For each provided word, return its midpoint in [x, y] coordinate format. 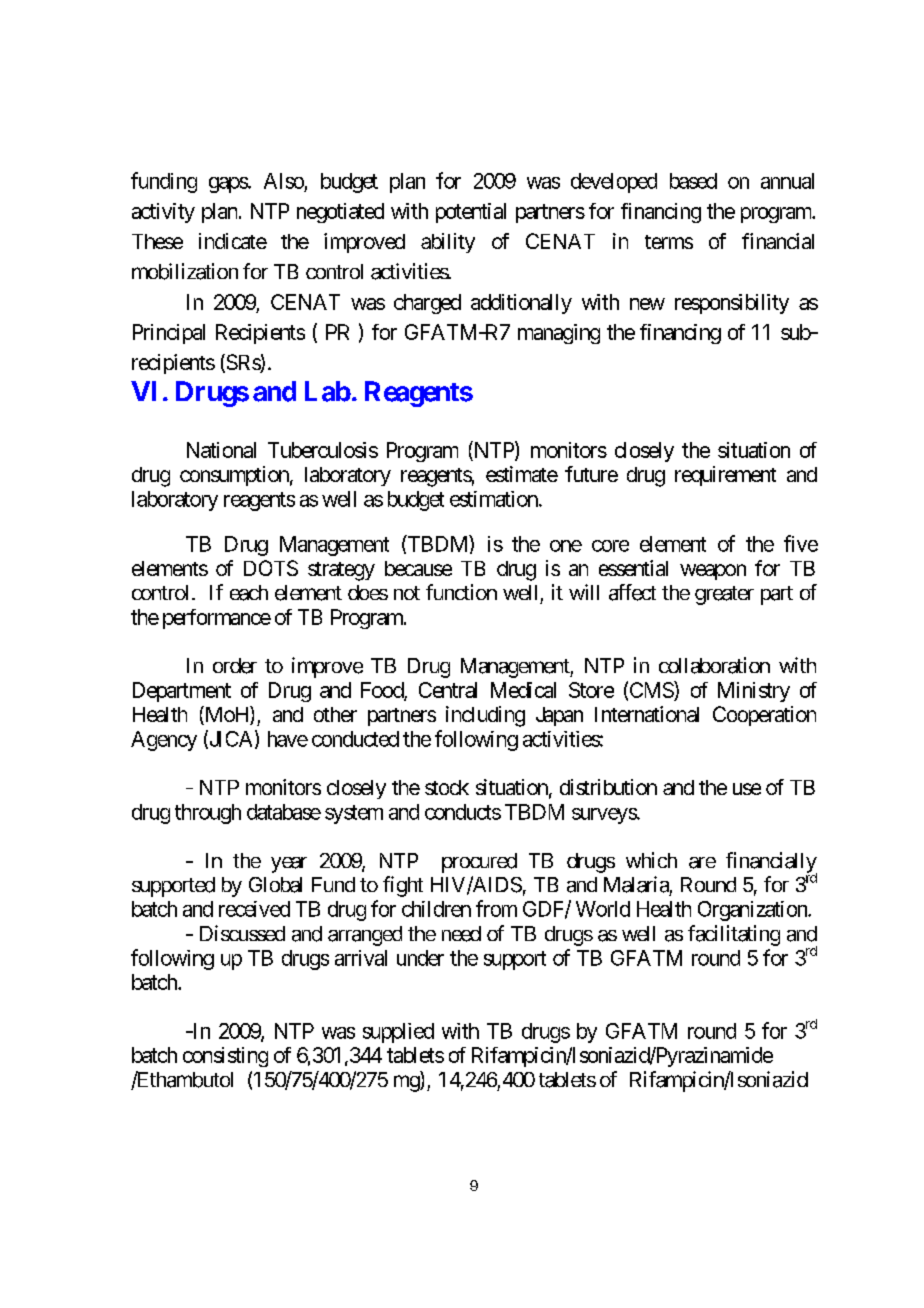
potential [471, 213]
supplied [398, 1033]
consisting [225, 1057]
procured [479, 863]
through [208, 814]
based [693, 181]
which [651, 860]
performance [217, 619]
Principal [169, 334]
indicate [233, 241]
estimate [522, 474]
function [461, 592]
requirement [725, 476]
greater [724, 595]
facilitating [734, 935]
